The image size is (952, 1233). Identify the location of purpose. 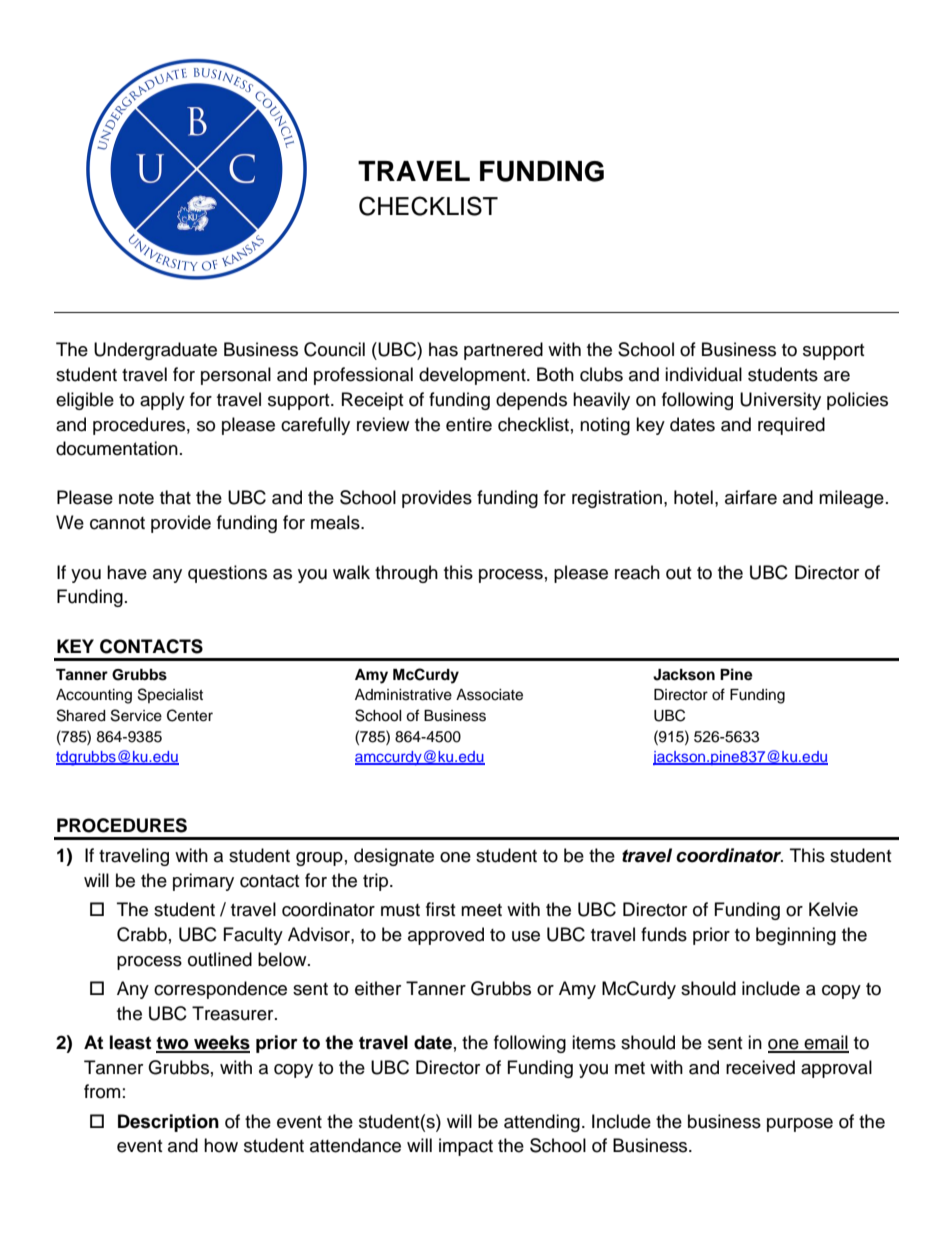
(800, 1125).
